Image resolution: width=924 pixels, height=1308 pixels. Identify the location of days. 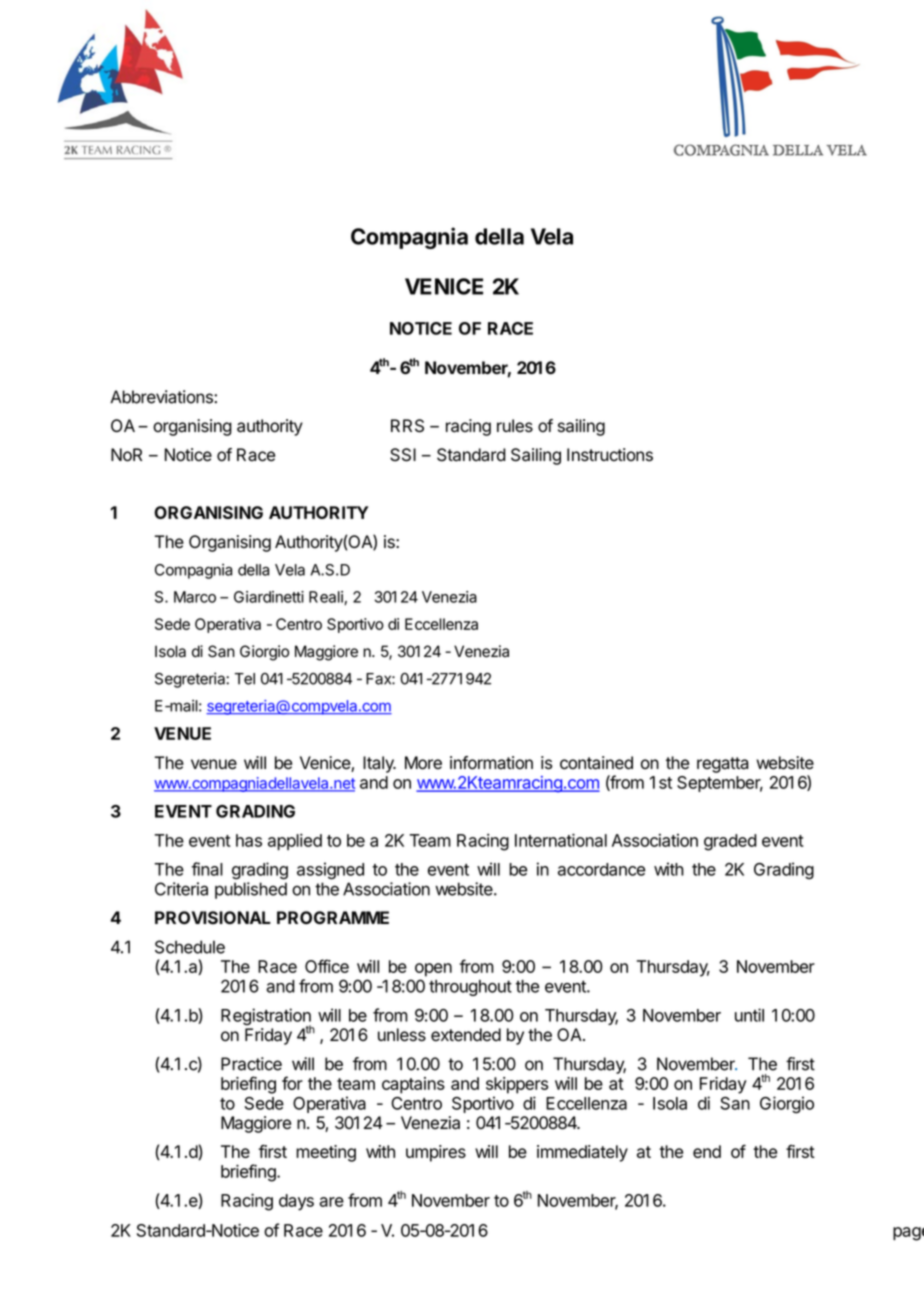
(296, 1202).
